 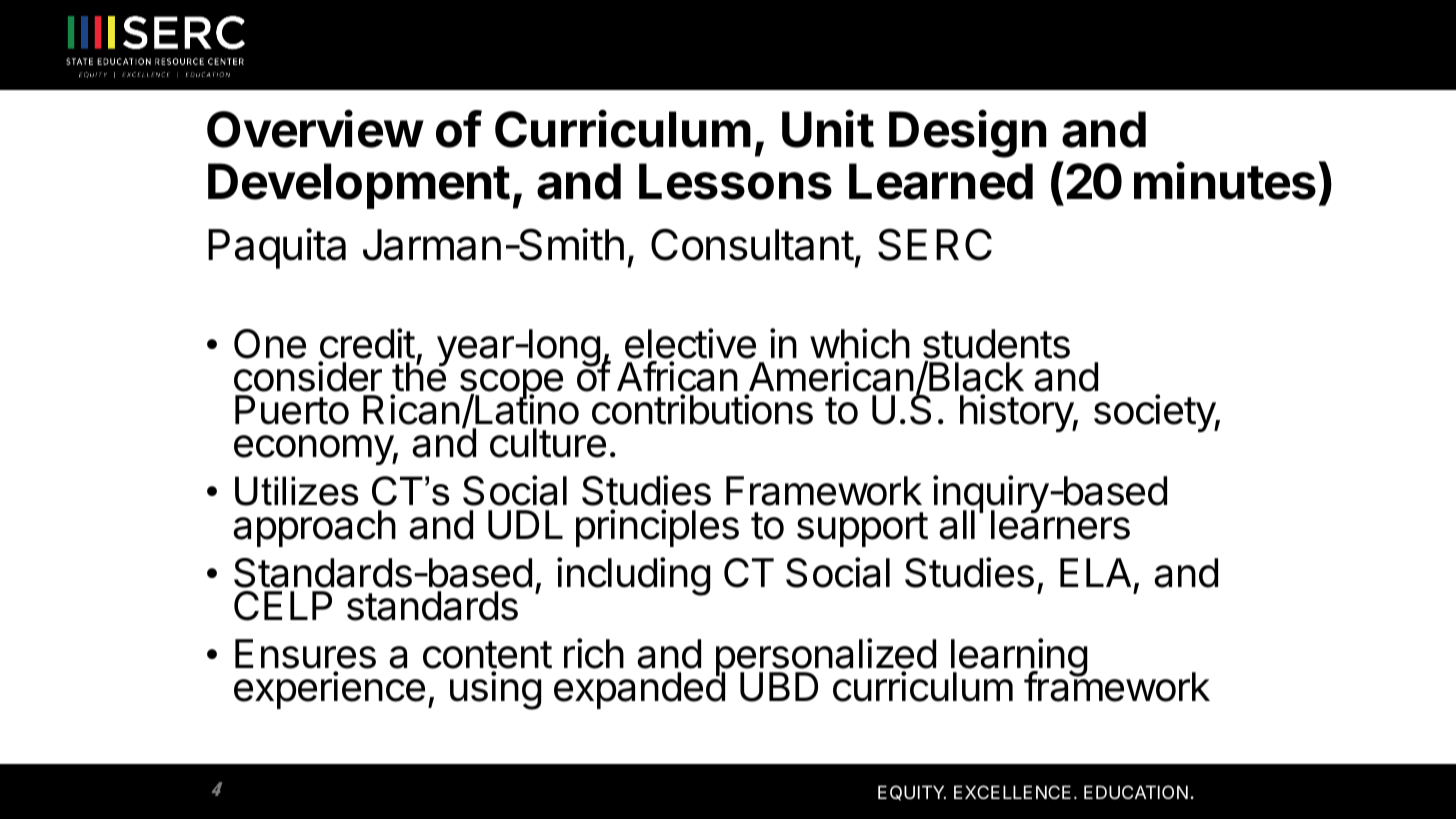 I want to click on students, so click(x=996, y=344).
